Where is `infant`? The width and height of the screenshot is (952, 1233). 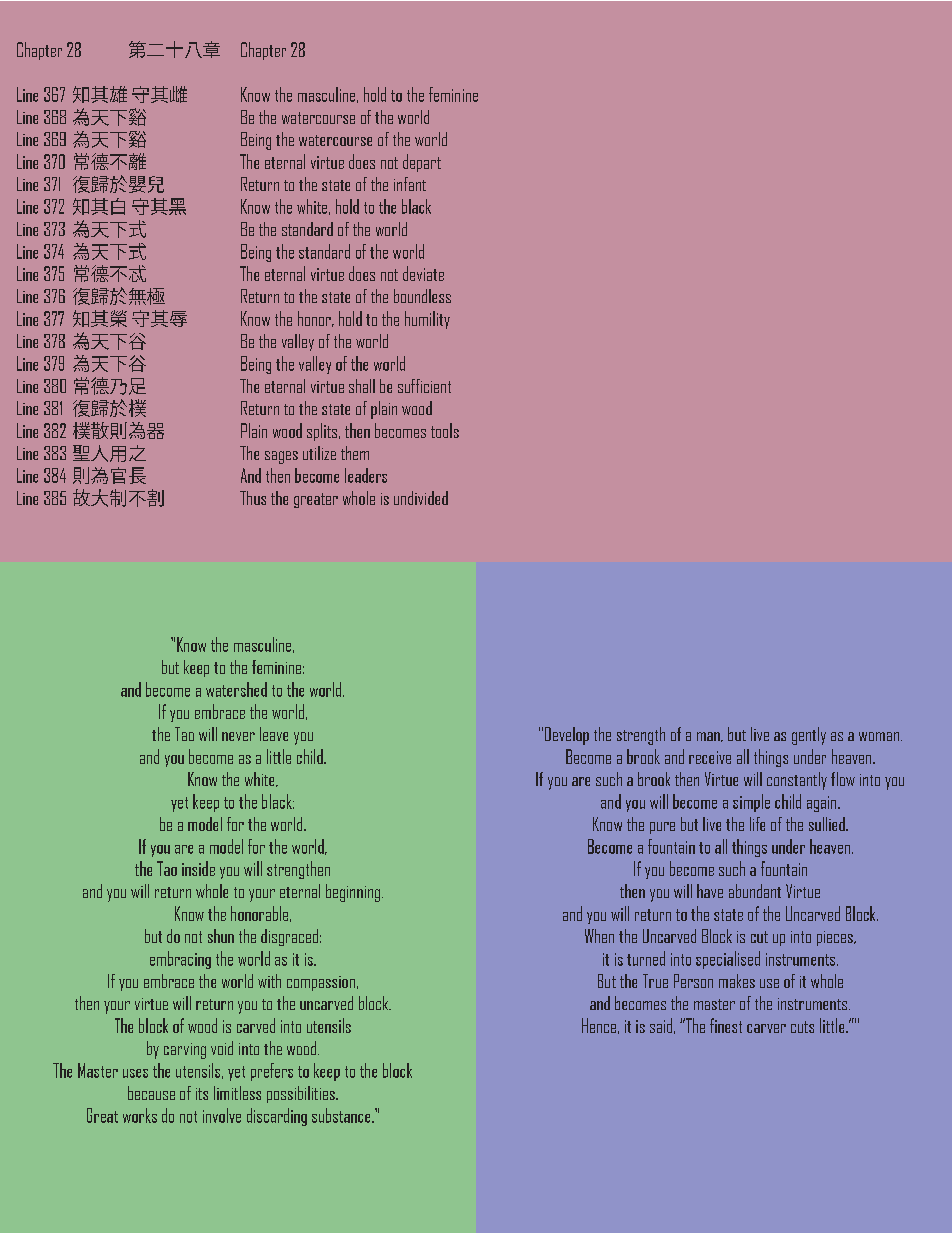 infant is located at coordinates (410, 184).
